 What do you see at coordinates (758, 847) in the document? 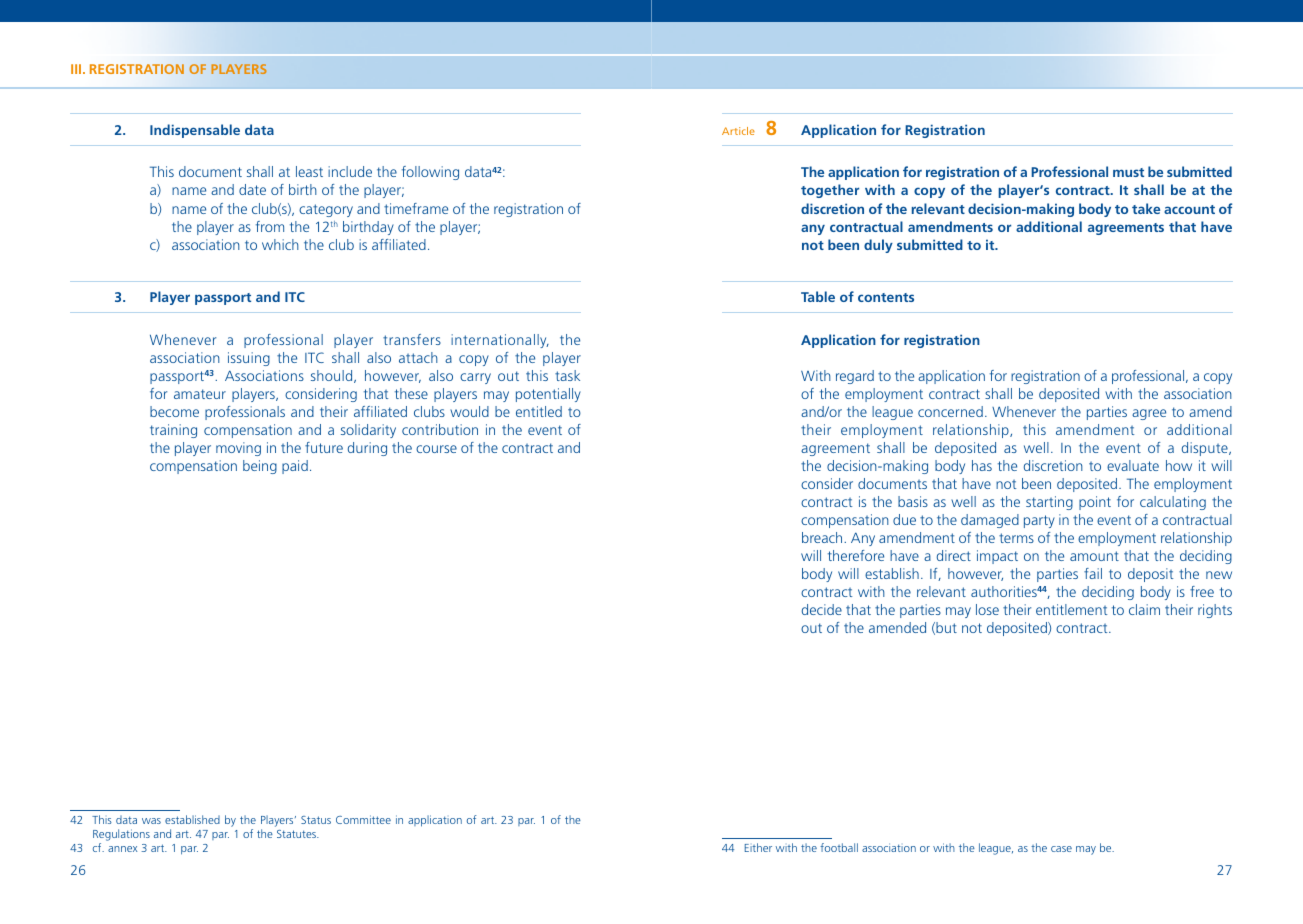
I see `Either` at bounding box center [758, 847].
